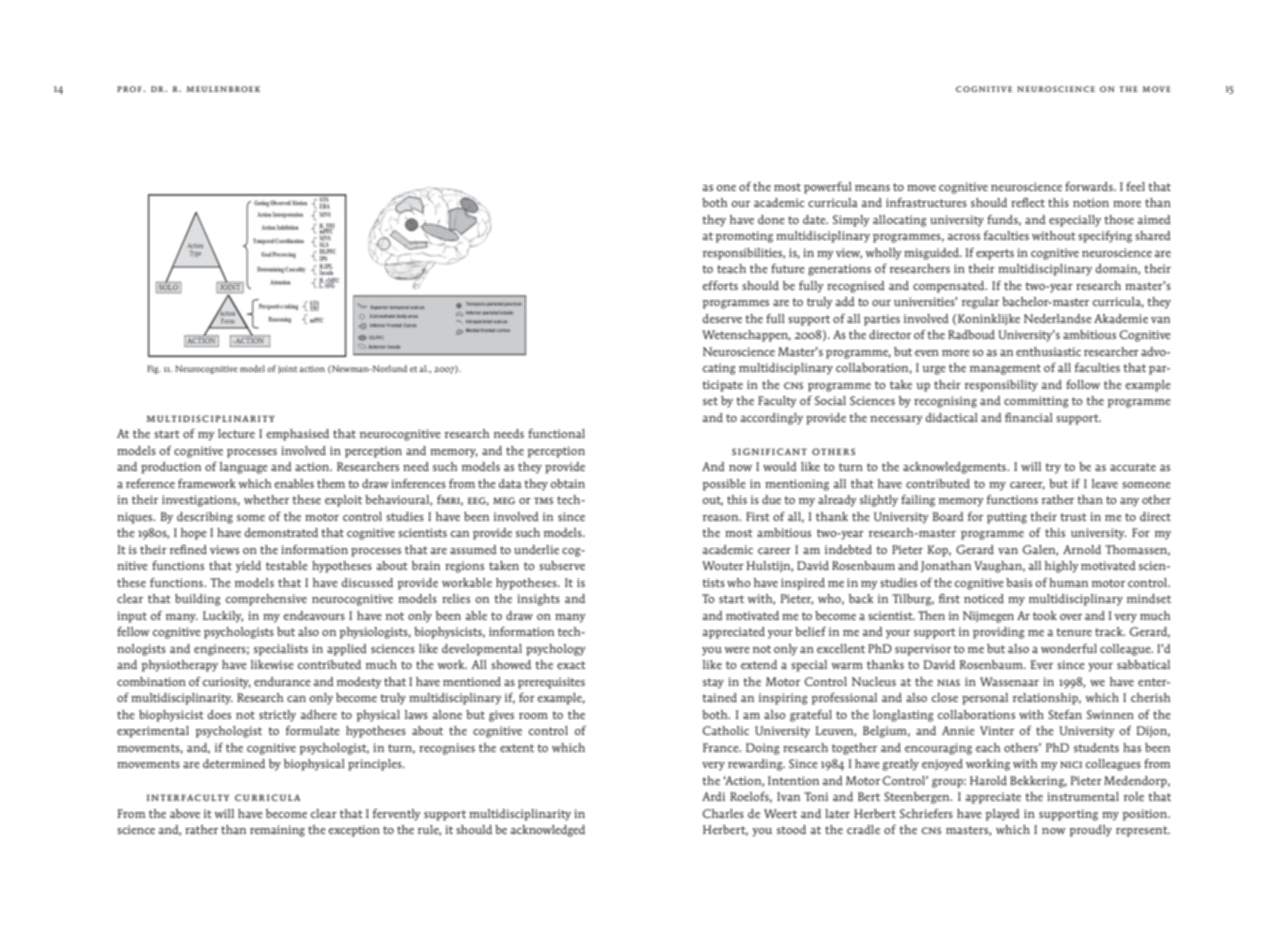  I want to click on whether, so click(266, 499).
